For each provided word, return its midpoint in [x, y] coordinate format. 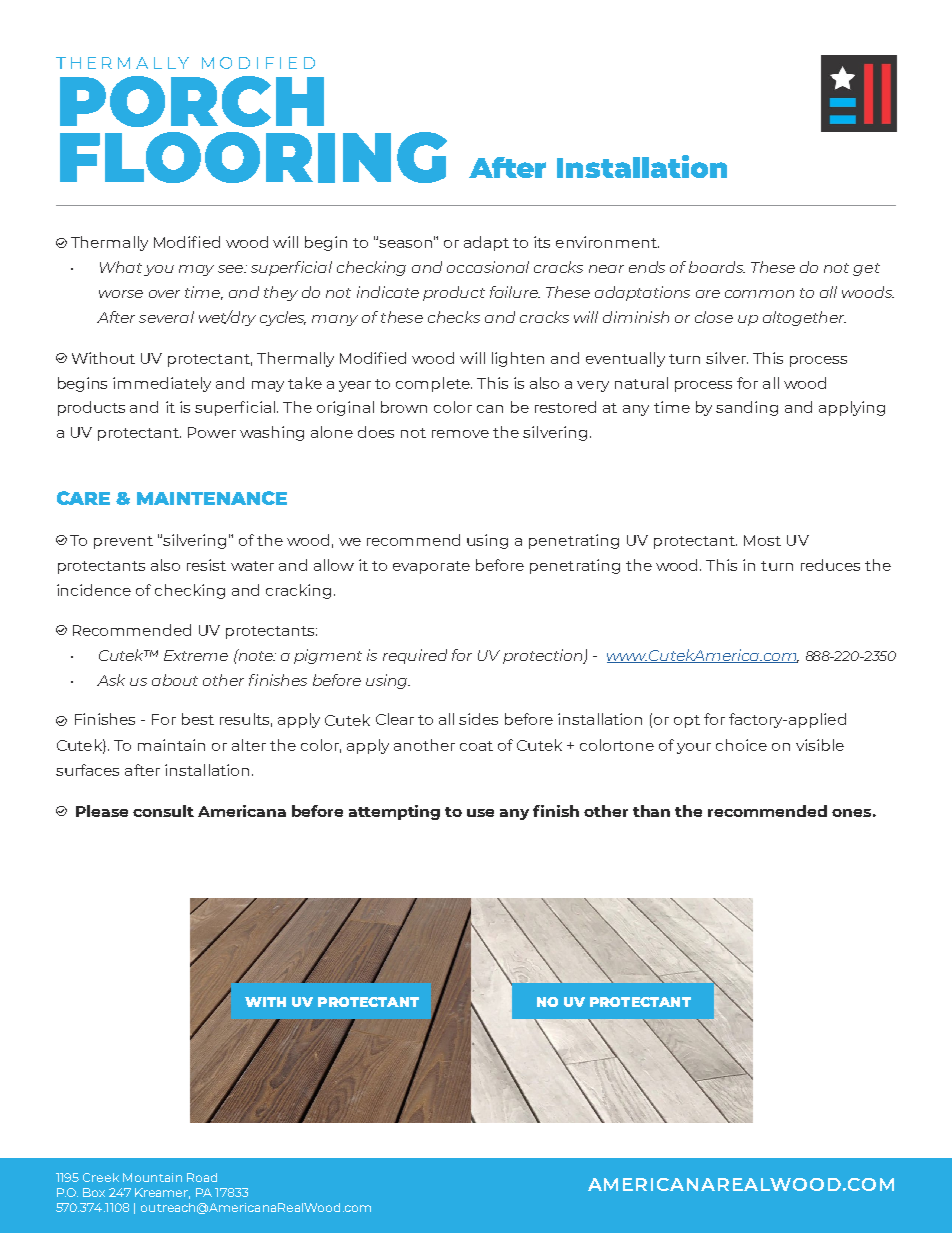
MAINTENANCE [212, 498]
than [651, 811]
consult [163, 811]
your [694, 748]
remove [460, 434]
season [405, 244]
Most [762, 540]
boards [717, 267]
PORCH [192, 101]
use [480, 813]
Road [202, 1177]
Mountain [152, 1177]
